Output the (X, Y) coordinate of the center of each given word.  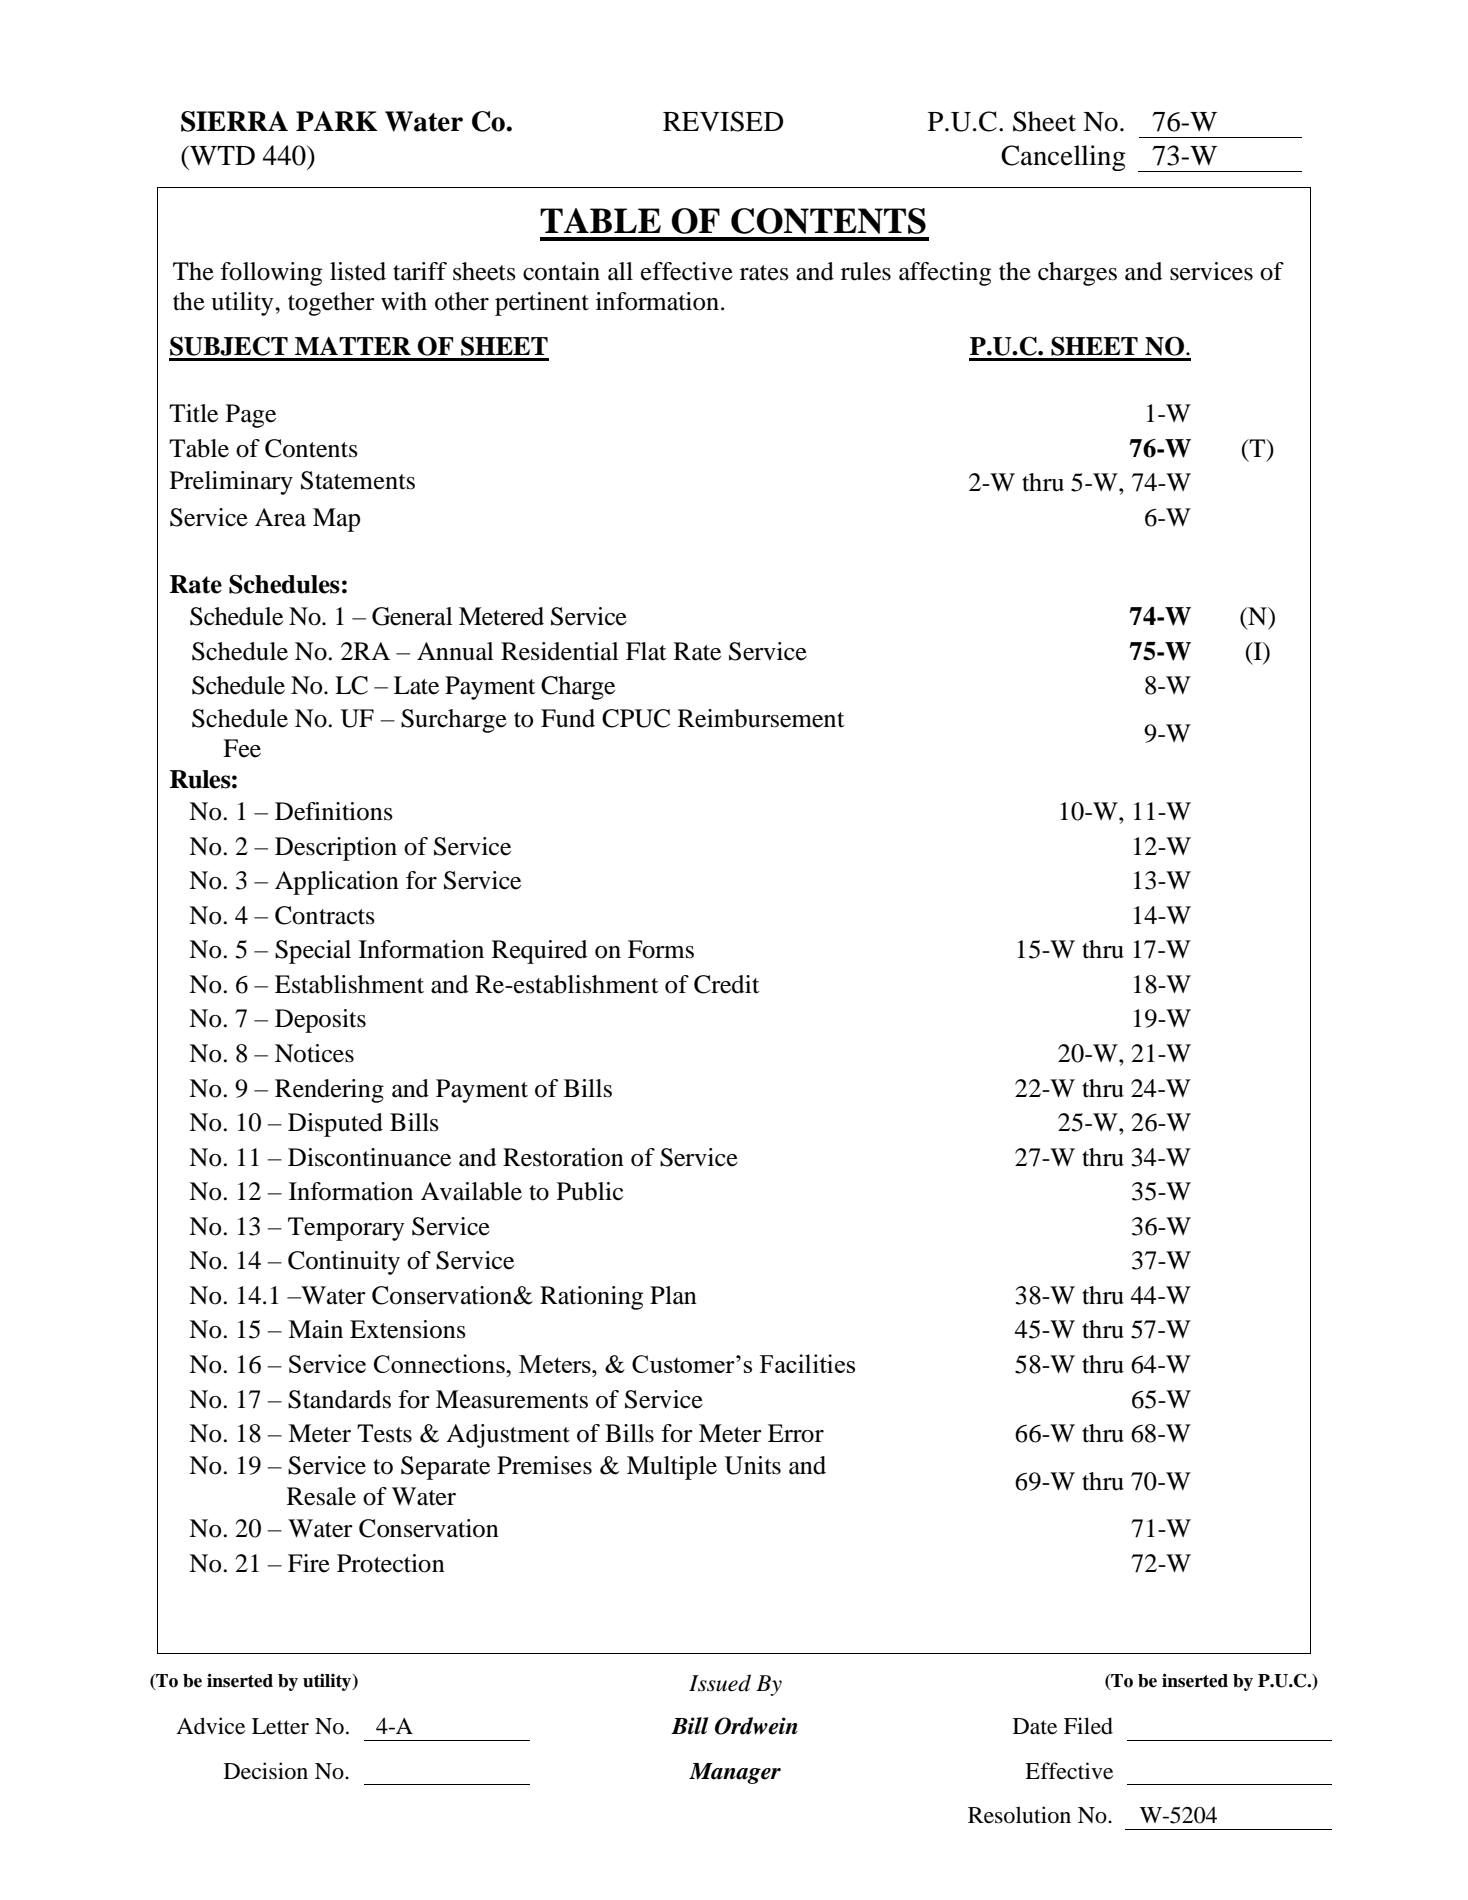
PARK (337, 121)
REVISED (723, 121)
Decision (266, 1771)
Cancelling (1063, 158)
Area (280, 517)
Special (313, 952)
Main (315, 1329)
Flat (646, 651)
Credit (727, 984)
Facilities (807, 1363)
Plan (673, 1295)
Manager (735, 1773)
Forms (661, 949)
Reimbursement (761, 718)
